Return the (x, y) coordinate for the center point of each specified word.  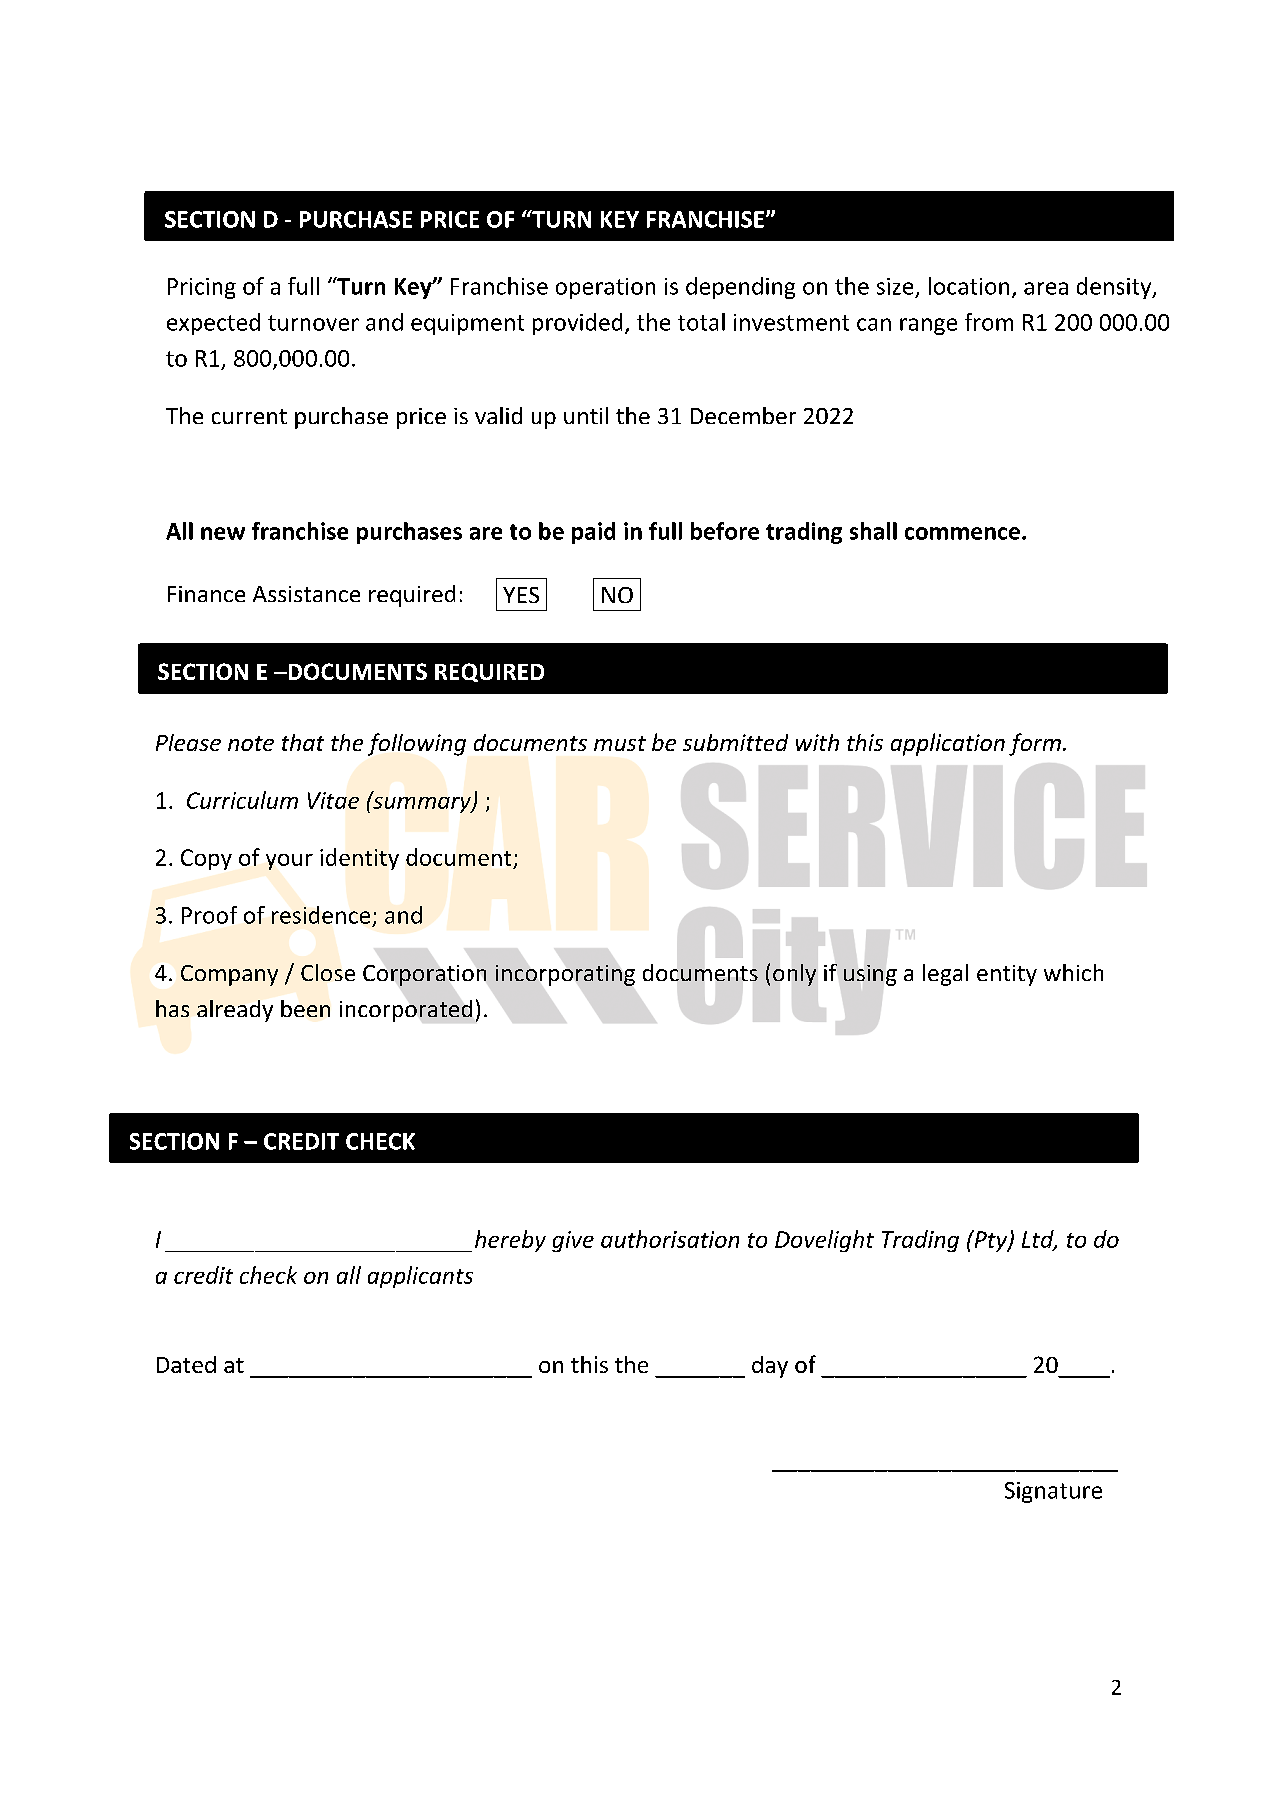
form (1035, 744)
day (770, 1367)
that (303, 742)
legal (945, 975)
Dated (186, 1364)
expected (213, 324)
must (620, 743)
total (701, 322)
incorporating (565, 975)
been (305, 1008)
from (989, 322)
